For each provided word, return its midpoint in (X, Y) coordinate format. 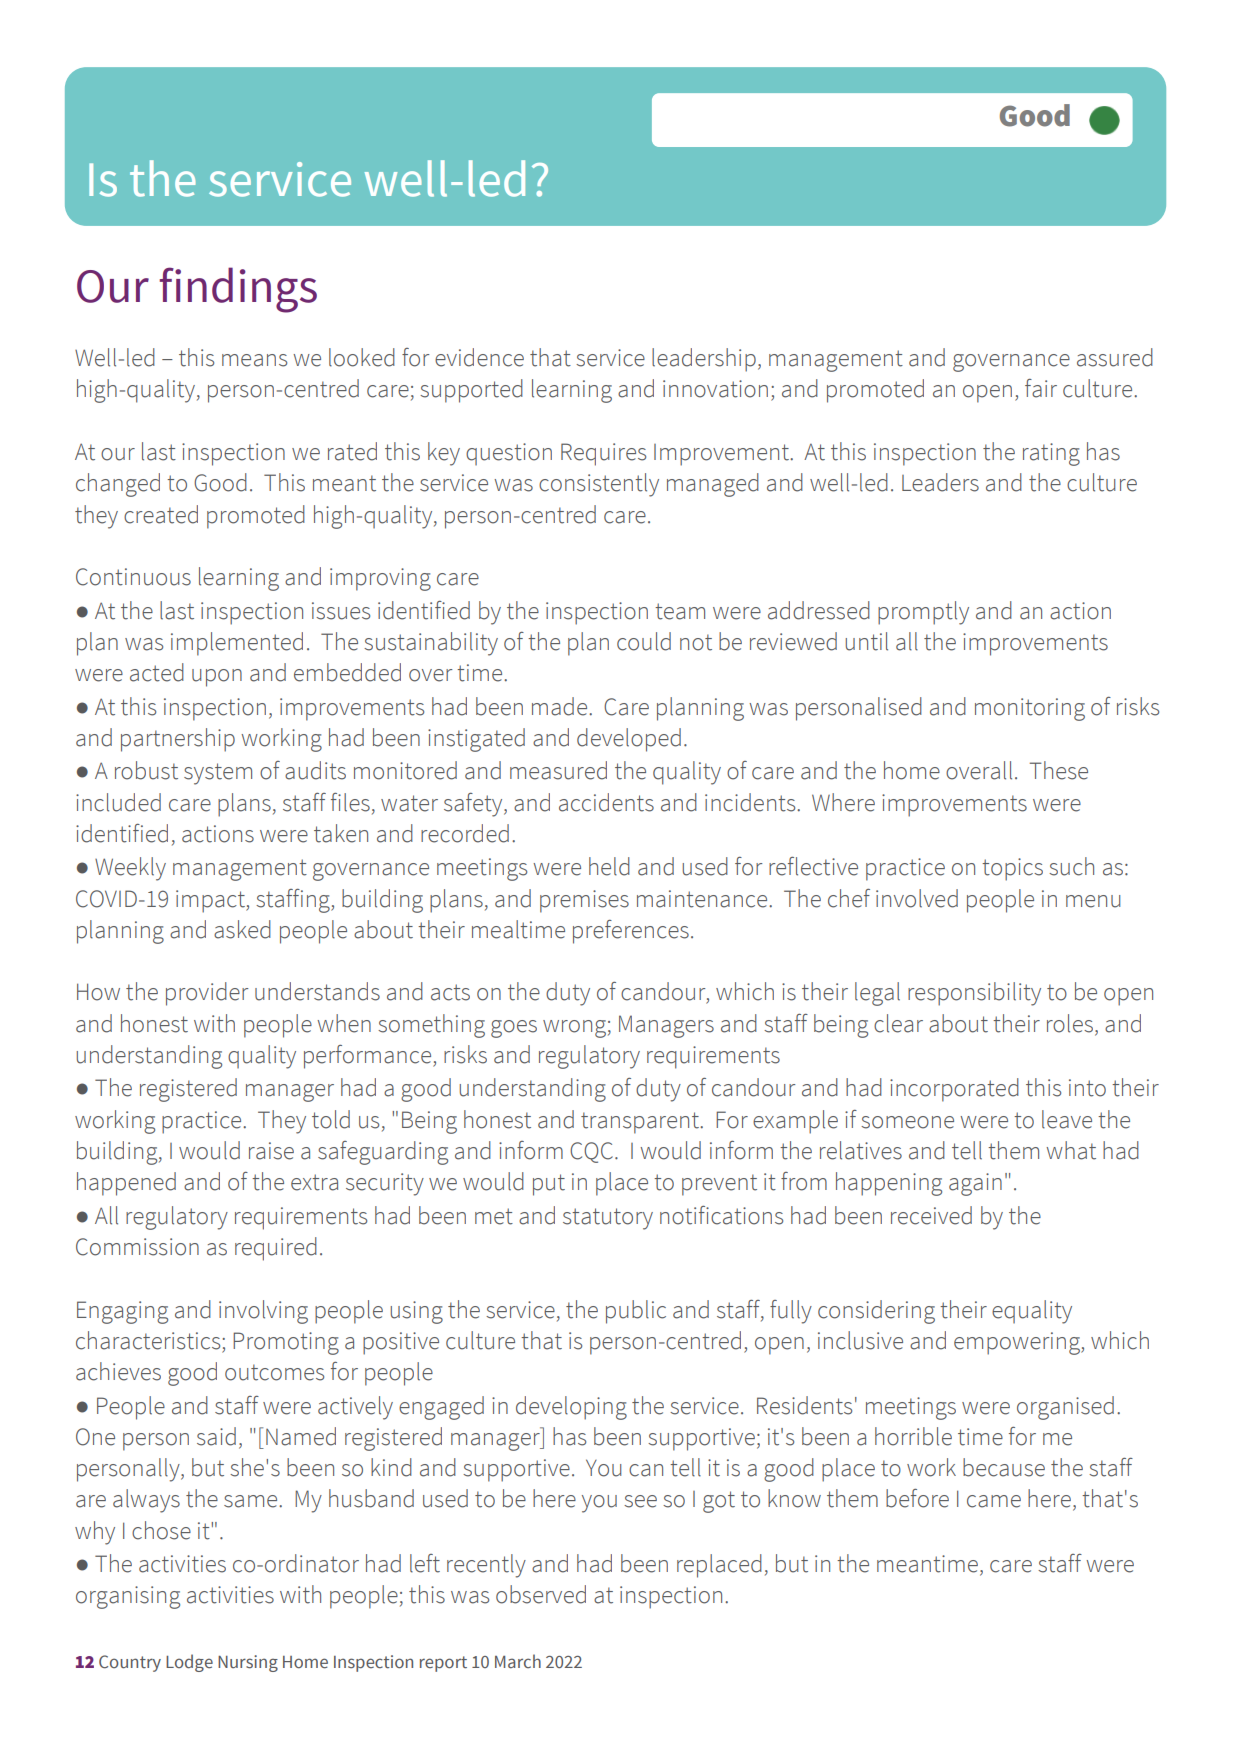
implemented (237, 644)
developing (571, 1408)
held (609, 866)
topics (1012, 869)
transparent (641, 1123)
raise (271, 1151)
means (254, 360)
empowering (1018, 1343)
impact (211, 901)
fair (1041, 388)
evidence (479, 357)
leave (1067, 1119)
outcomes (274, 1372)
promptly (923, 613)
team (680, 611)
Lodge (189, 1663)
